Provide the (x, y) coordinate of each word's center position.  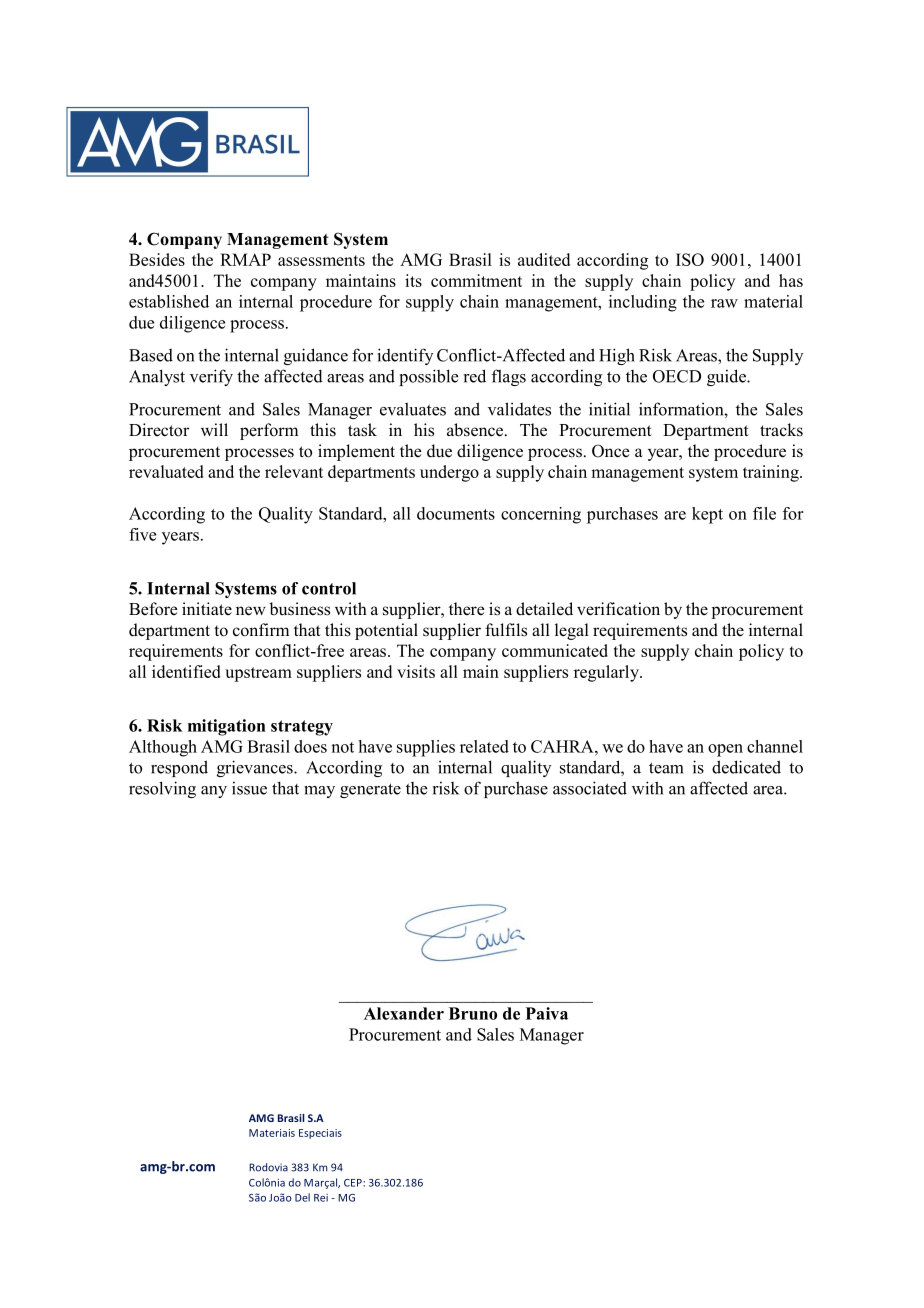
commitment (476, 280)
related (484, 746)
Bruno (473, 1013)
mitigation (227, 727)
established (169, 301)
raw (724, 303)
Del (302, 1197)
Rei (321, 1198)
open (725, 750)
